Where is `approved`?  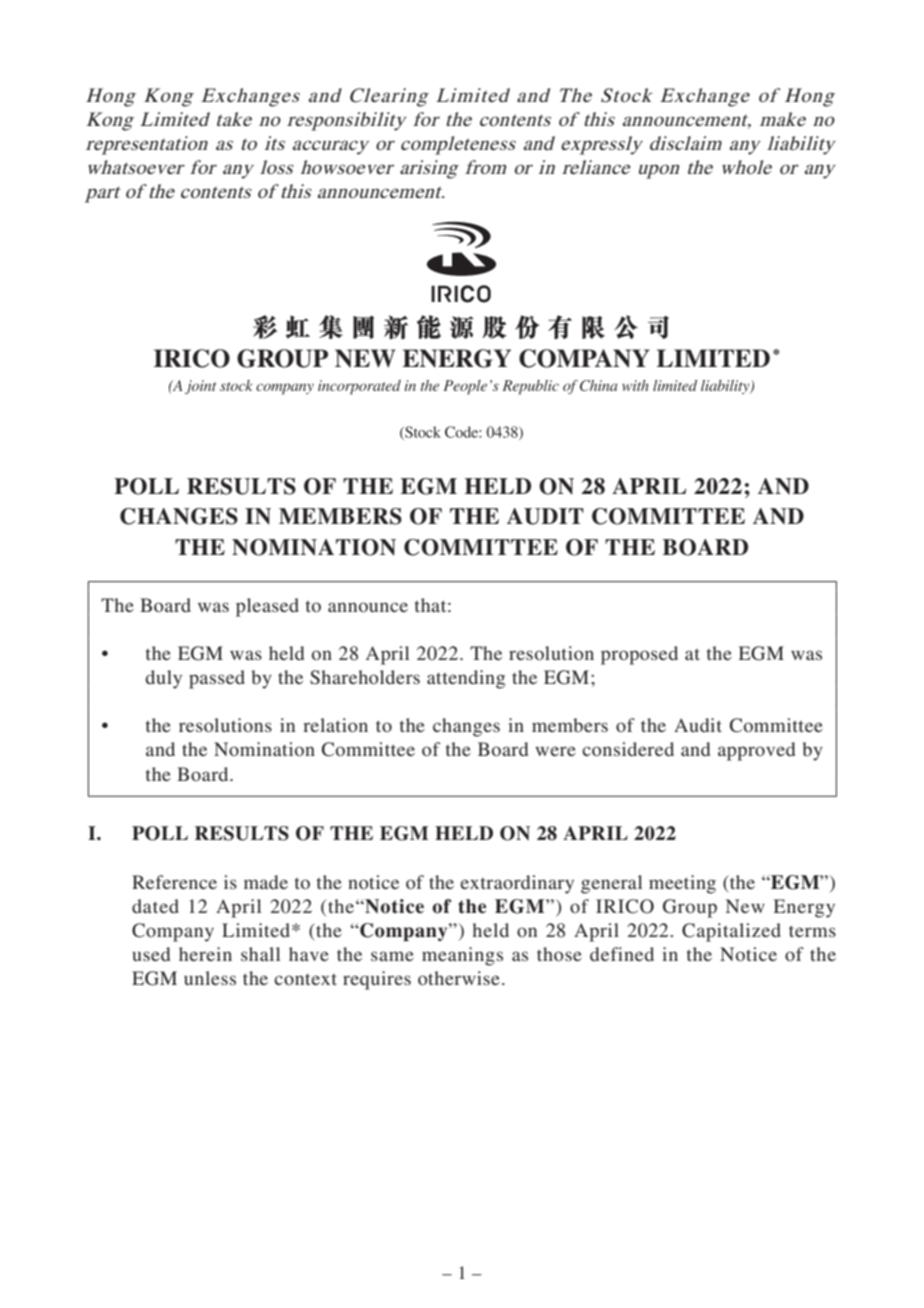
approved is located at coordinates (756, 751).
